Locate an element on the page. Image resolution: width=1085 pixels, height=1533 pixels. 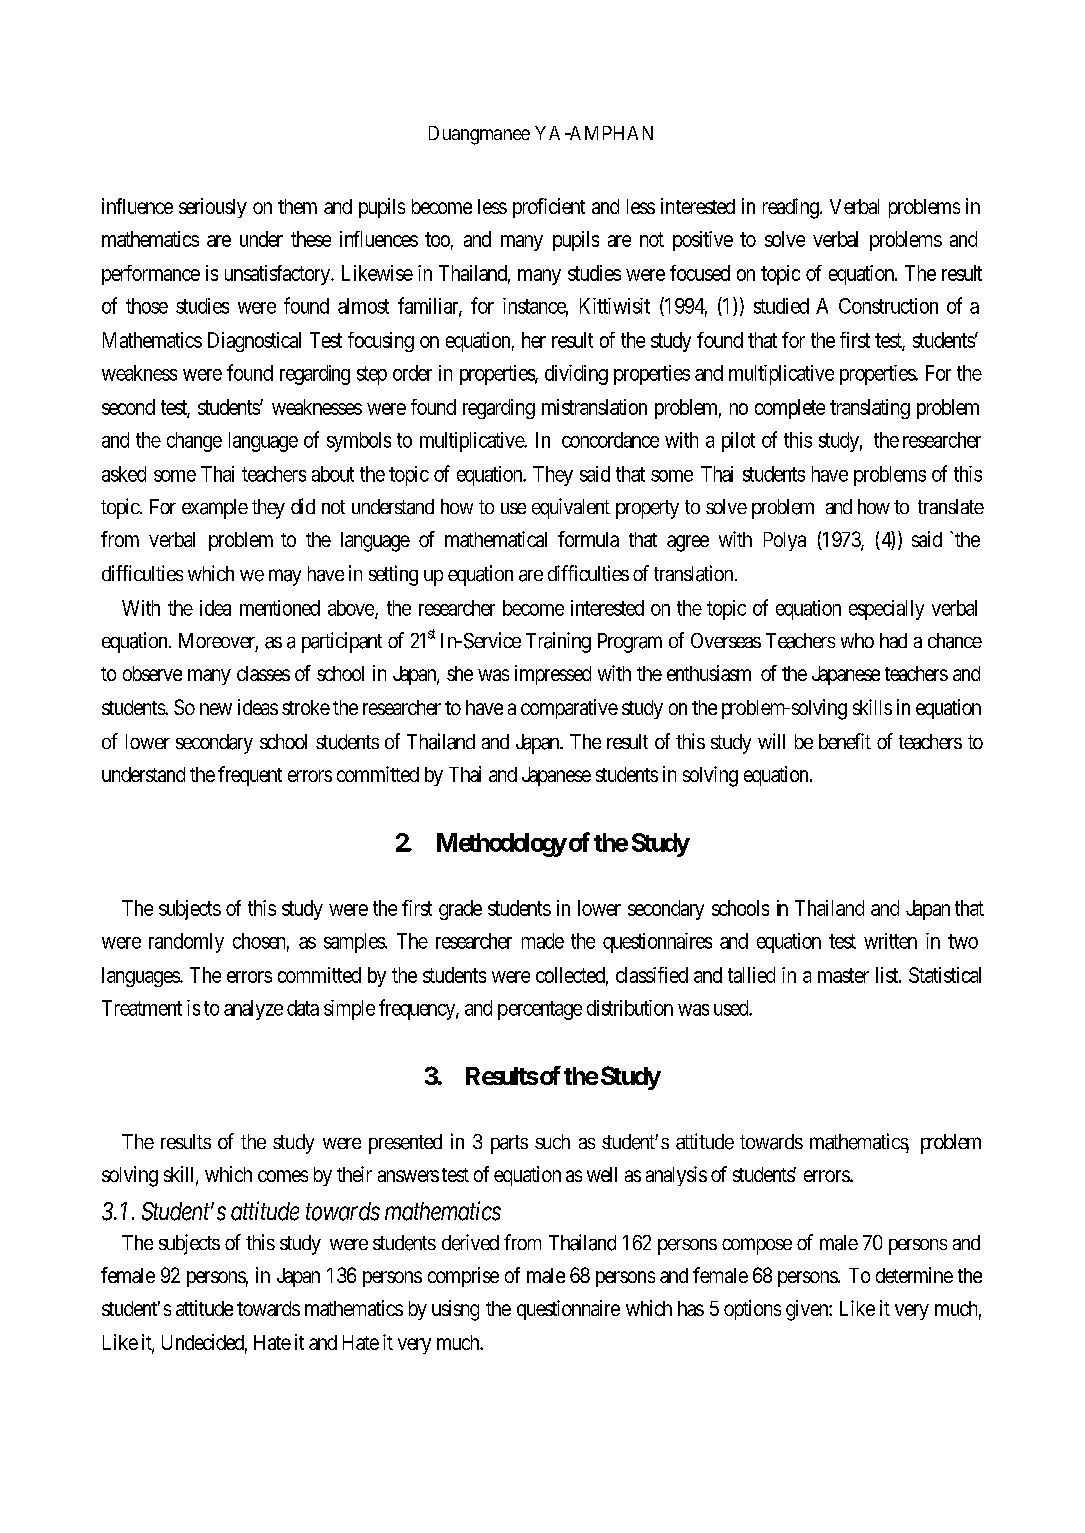
benefit is located at coordinates (845, 741).
